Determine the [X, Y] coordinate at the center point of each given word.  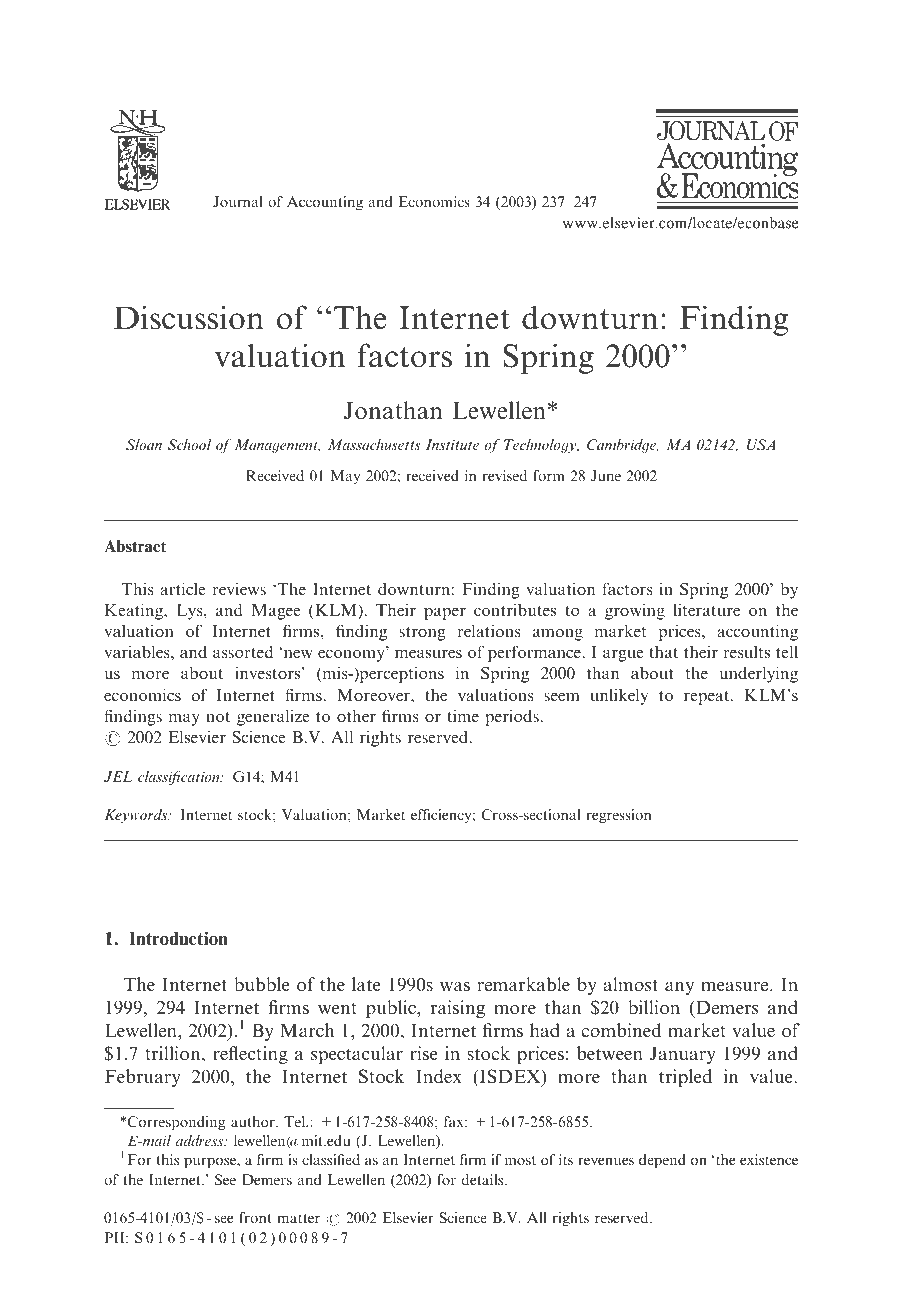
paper [445, 613]
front [255, 1217]
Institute [452, 444]
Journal [237, 201]
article [183, 588]
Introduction [178, 938]
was [455, 986]
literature [706, 609]
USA [761, 444]
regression [619, 816]
